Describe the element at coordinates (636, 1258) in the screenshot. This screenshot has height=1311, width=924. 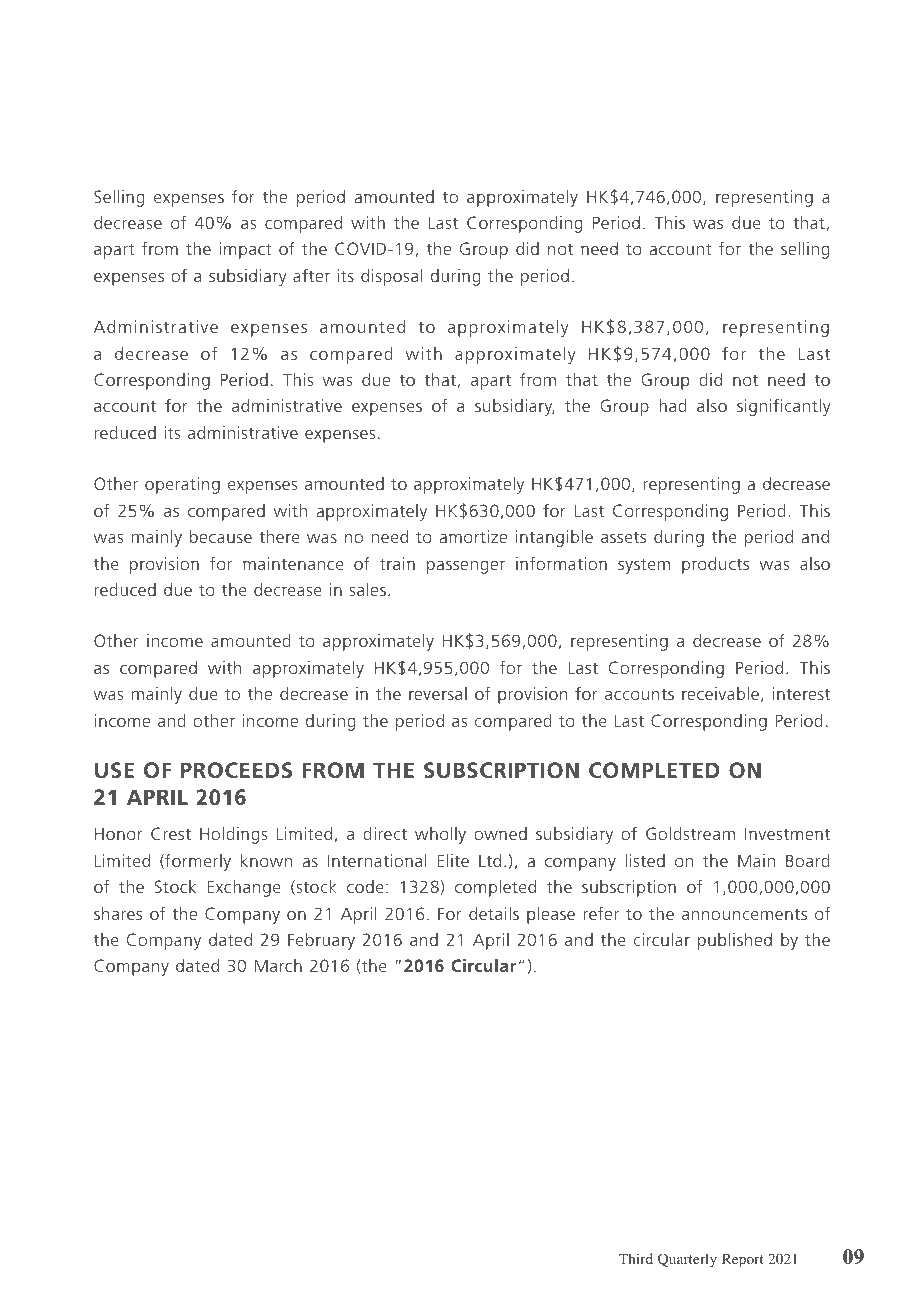
I see `Third` at that location.
